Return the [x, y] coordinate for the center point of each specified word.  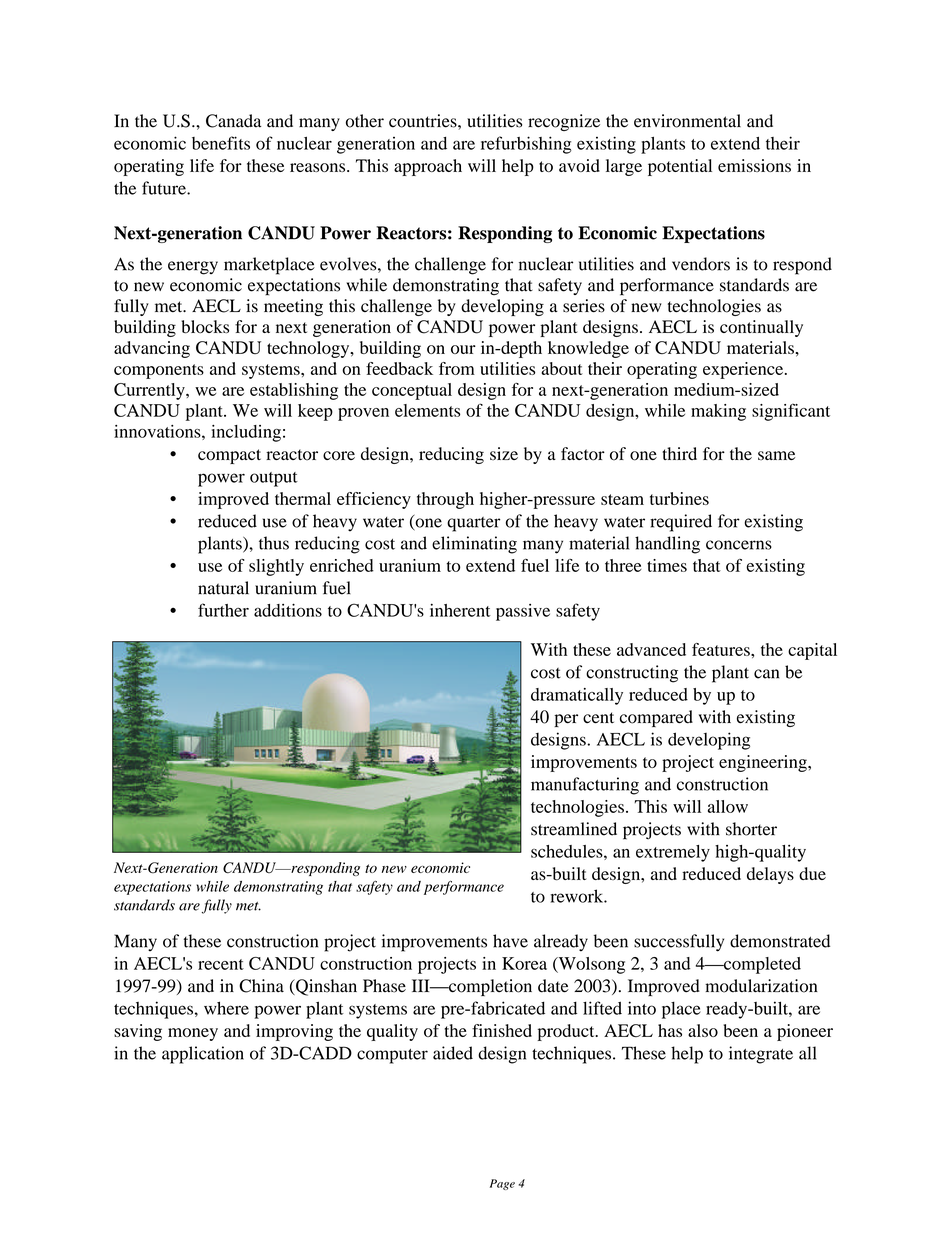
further [223, 610]
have [510, 941]
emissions [754, 165]
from [457, 368]
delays [770, 875]
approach [428, 167]
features [722, 649]
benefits [221, 143]
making [718, 412]
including [246, 433]
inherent [460, 610]
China [261, 986]
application [203, 1055]
